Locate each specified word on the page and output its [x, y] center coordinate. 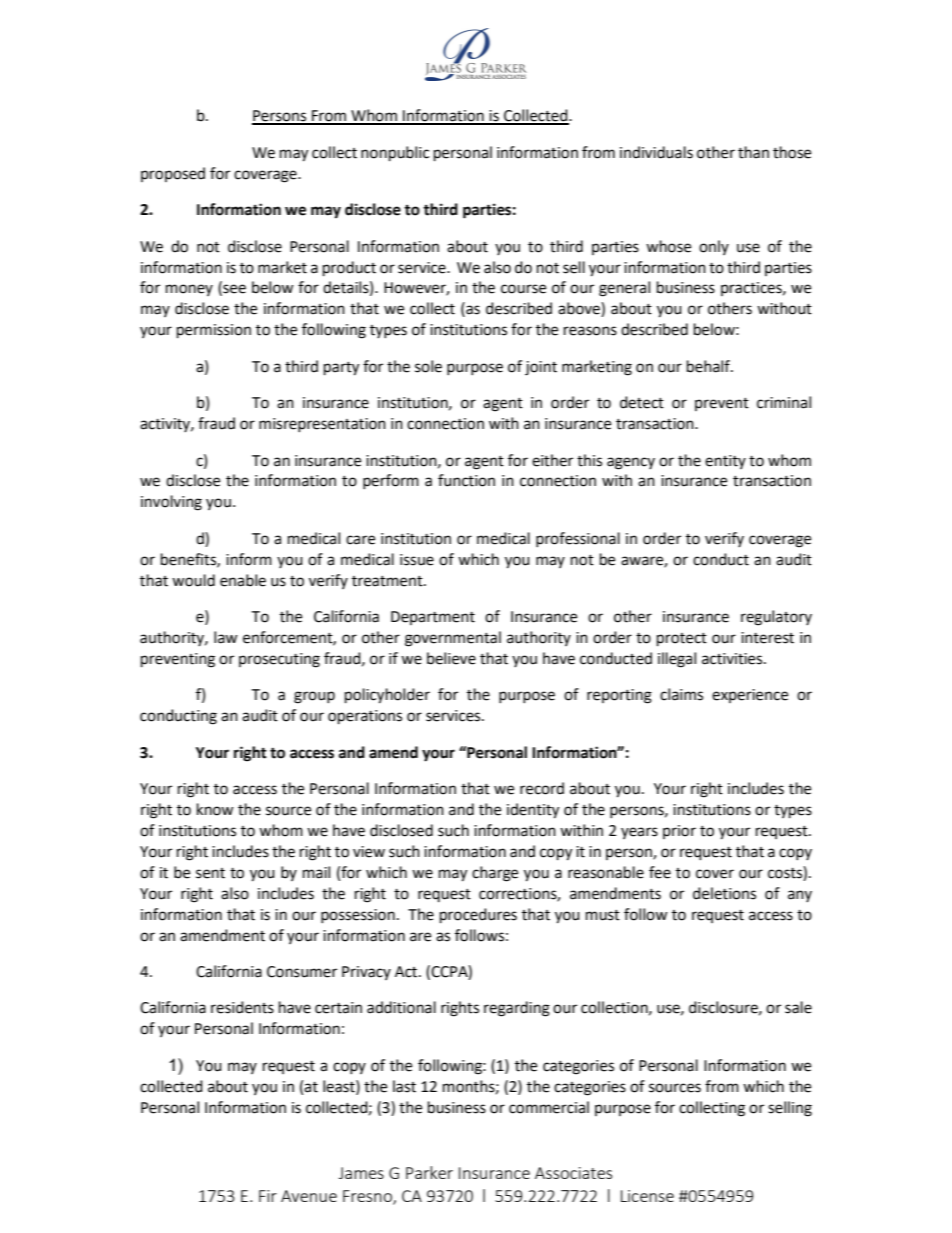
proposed [173, 174]
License [647, 1196]
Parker [429, 1172]
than [753, 152]
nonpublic [395, 154]
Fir [268, 1196]
